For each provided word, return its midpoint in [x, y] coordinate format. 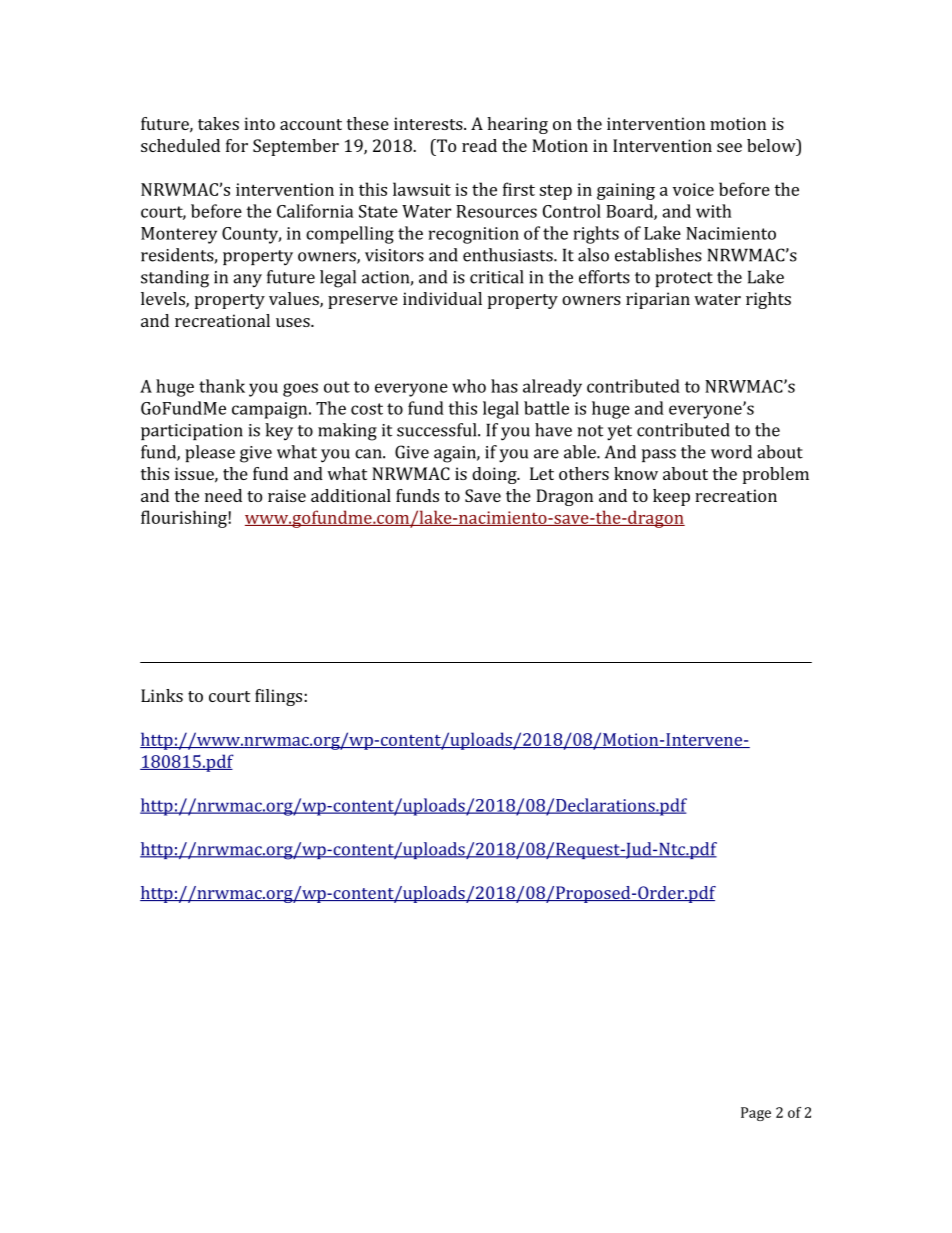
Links [162, 695]
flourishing [185, 519]
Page [756, 1114]
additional [351, 495]
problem [776, 475]
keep [671, 497]
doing [495, 475]
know [636, 473]
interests [429, 123]
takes [218, 123]
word [731, 452]
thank [222, 386]
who [469, 386]
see [729, 147]
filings [280, 697]
